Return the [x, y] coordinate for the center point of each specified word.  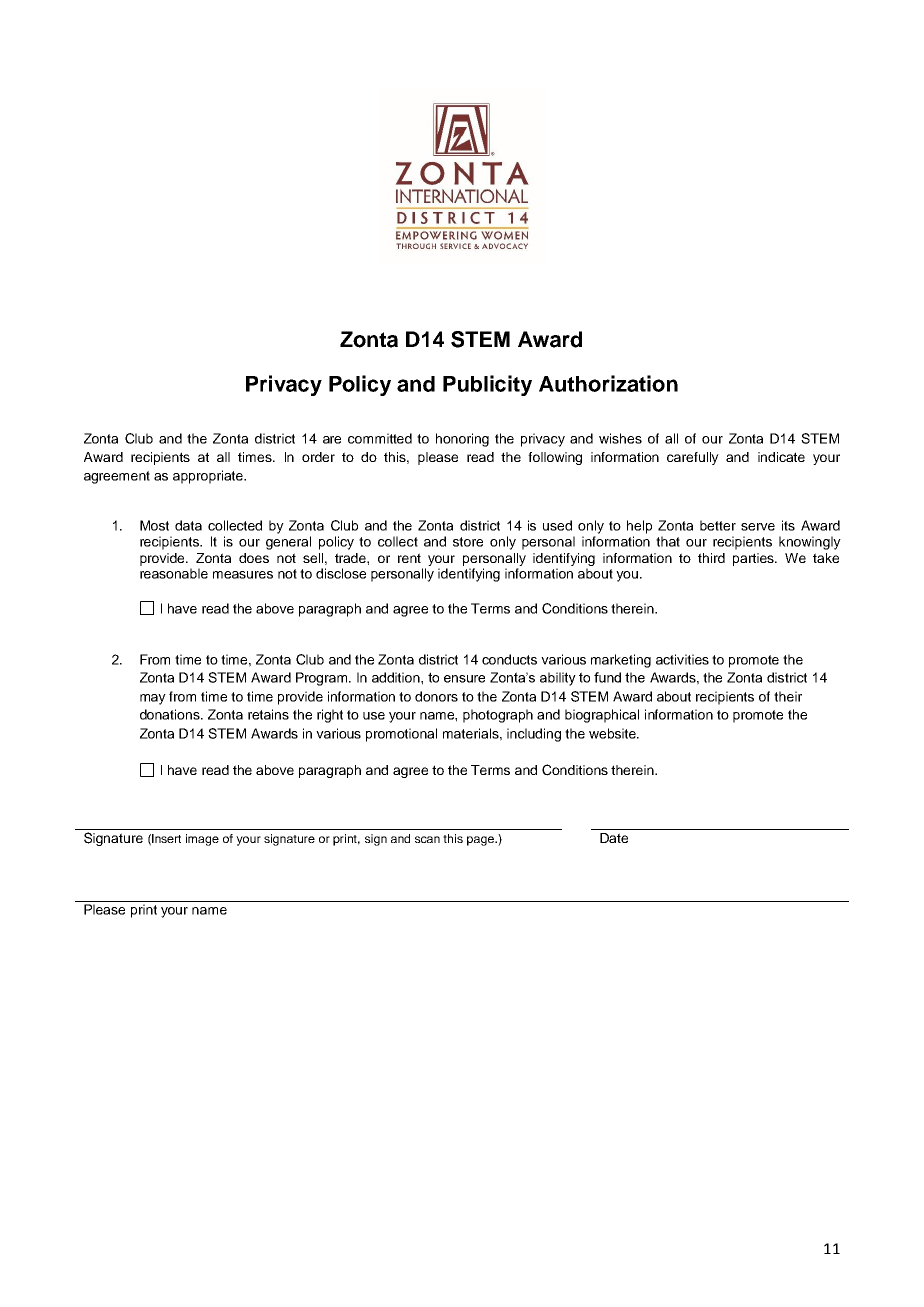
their [788, 696]
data [188, 525]
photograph [498, 716]
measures [243, 575]
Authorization [608, 383]
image [202, 840]
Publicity [487, 385]
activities [682, 659]
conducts [509, 659]
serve [758, 527]
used [557, 525]
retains [268, 714]
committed [380, 438]
